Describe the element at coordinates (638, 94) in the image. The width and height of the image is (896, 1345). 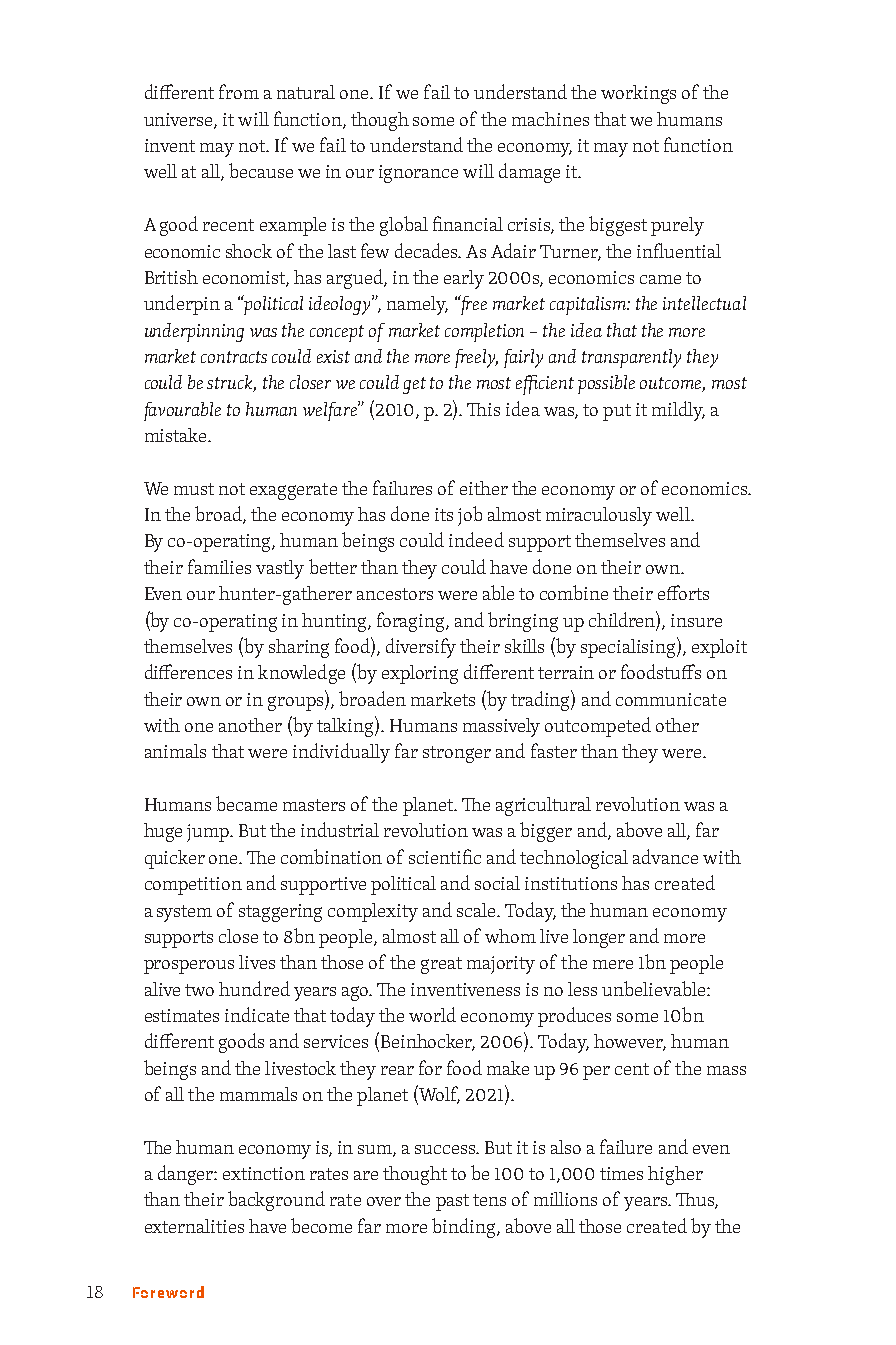
I see `workings` at that location.
